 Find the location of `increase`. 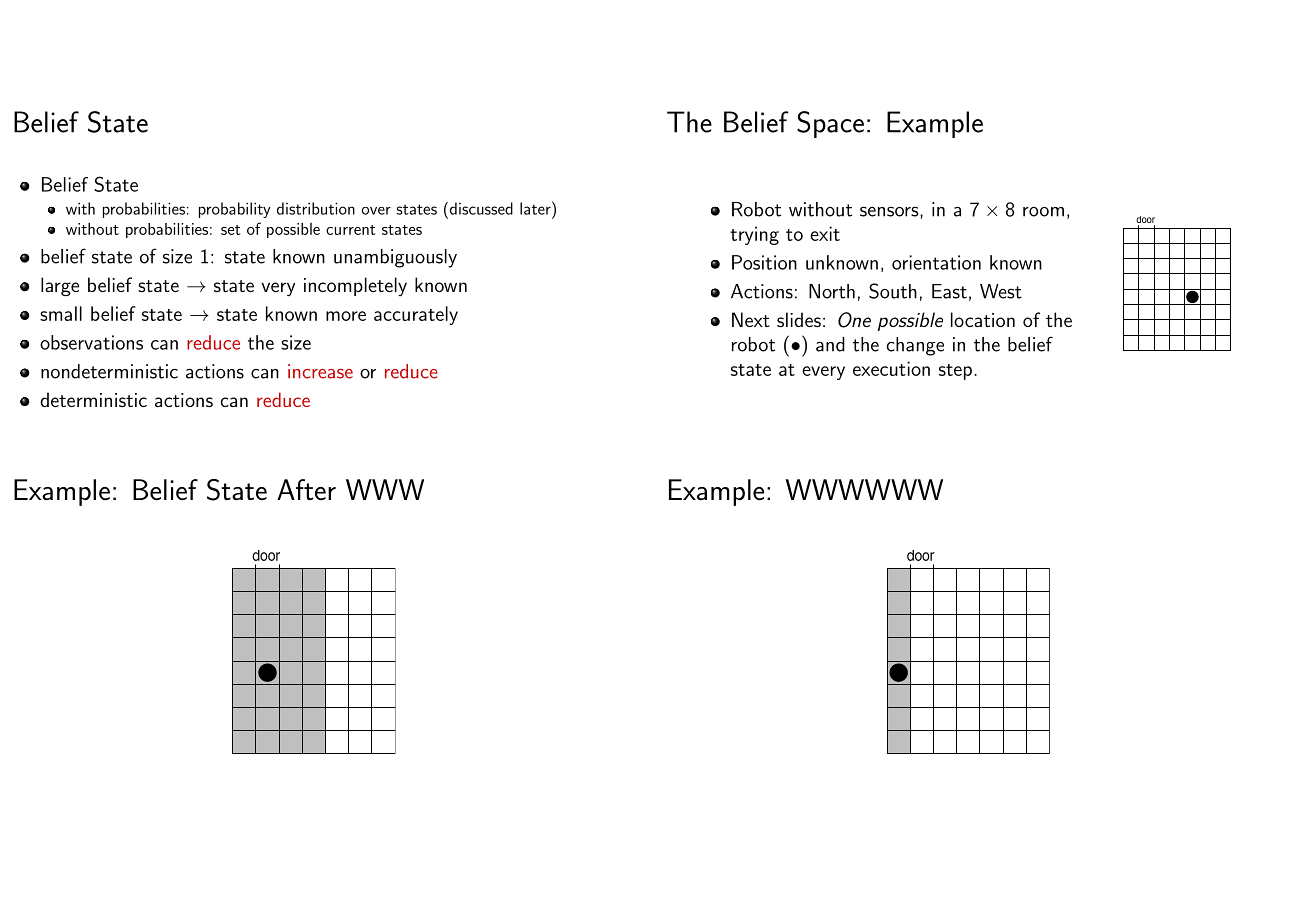

increase is located at coordinates (320, 371).
